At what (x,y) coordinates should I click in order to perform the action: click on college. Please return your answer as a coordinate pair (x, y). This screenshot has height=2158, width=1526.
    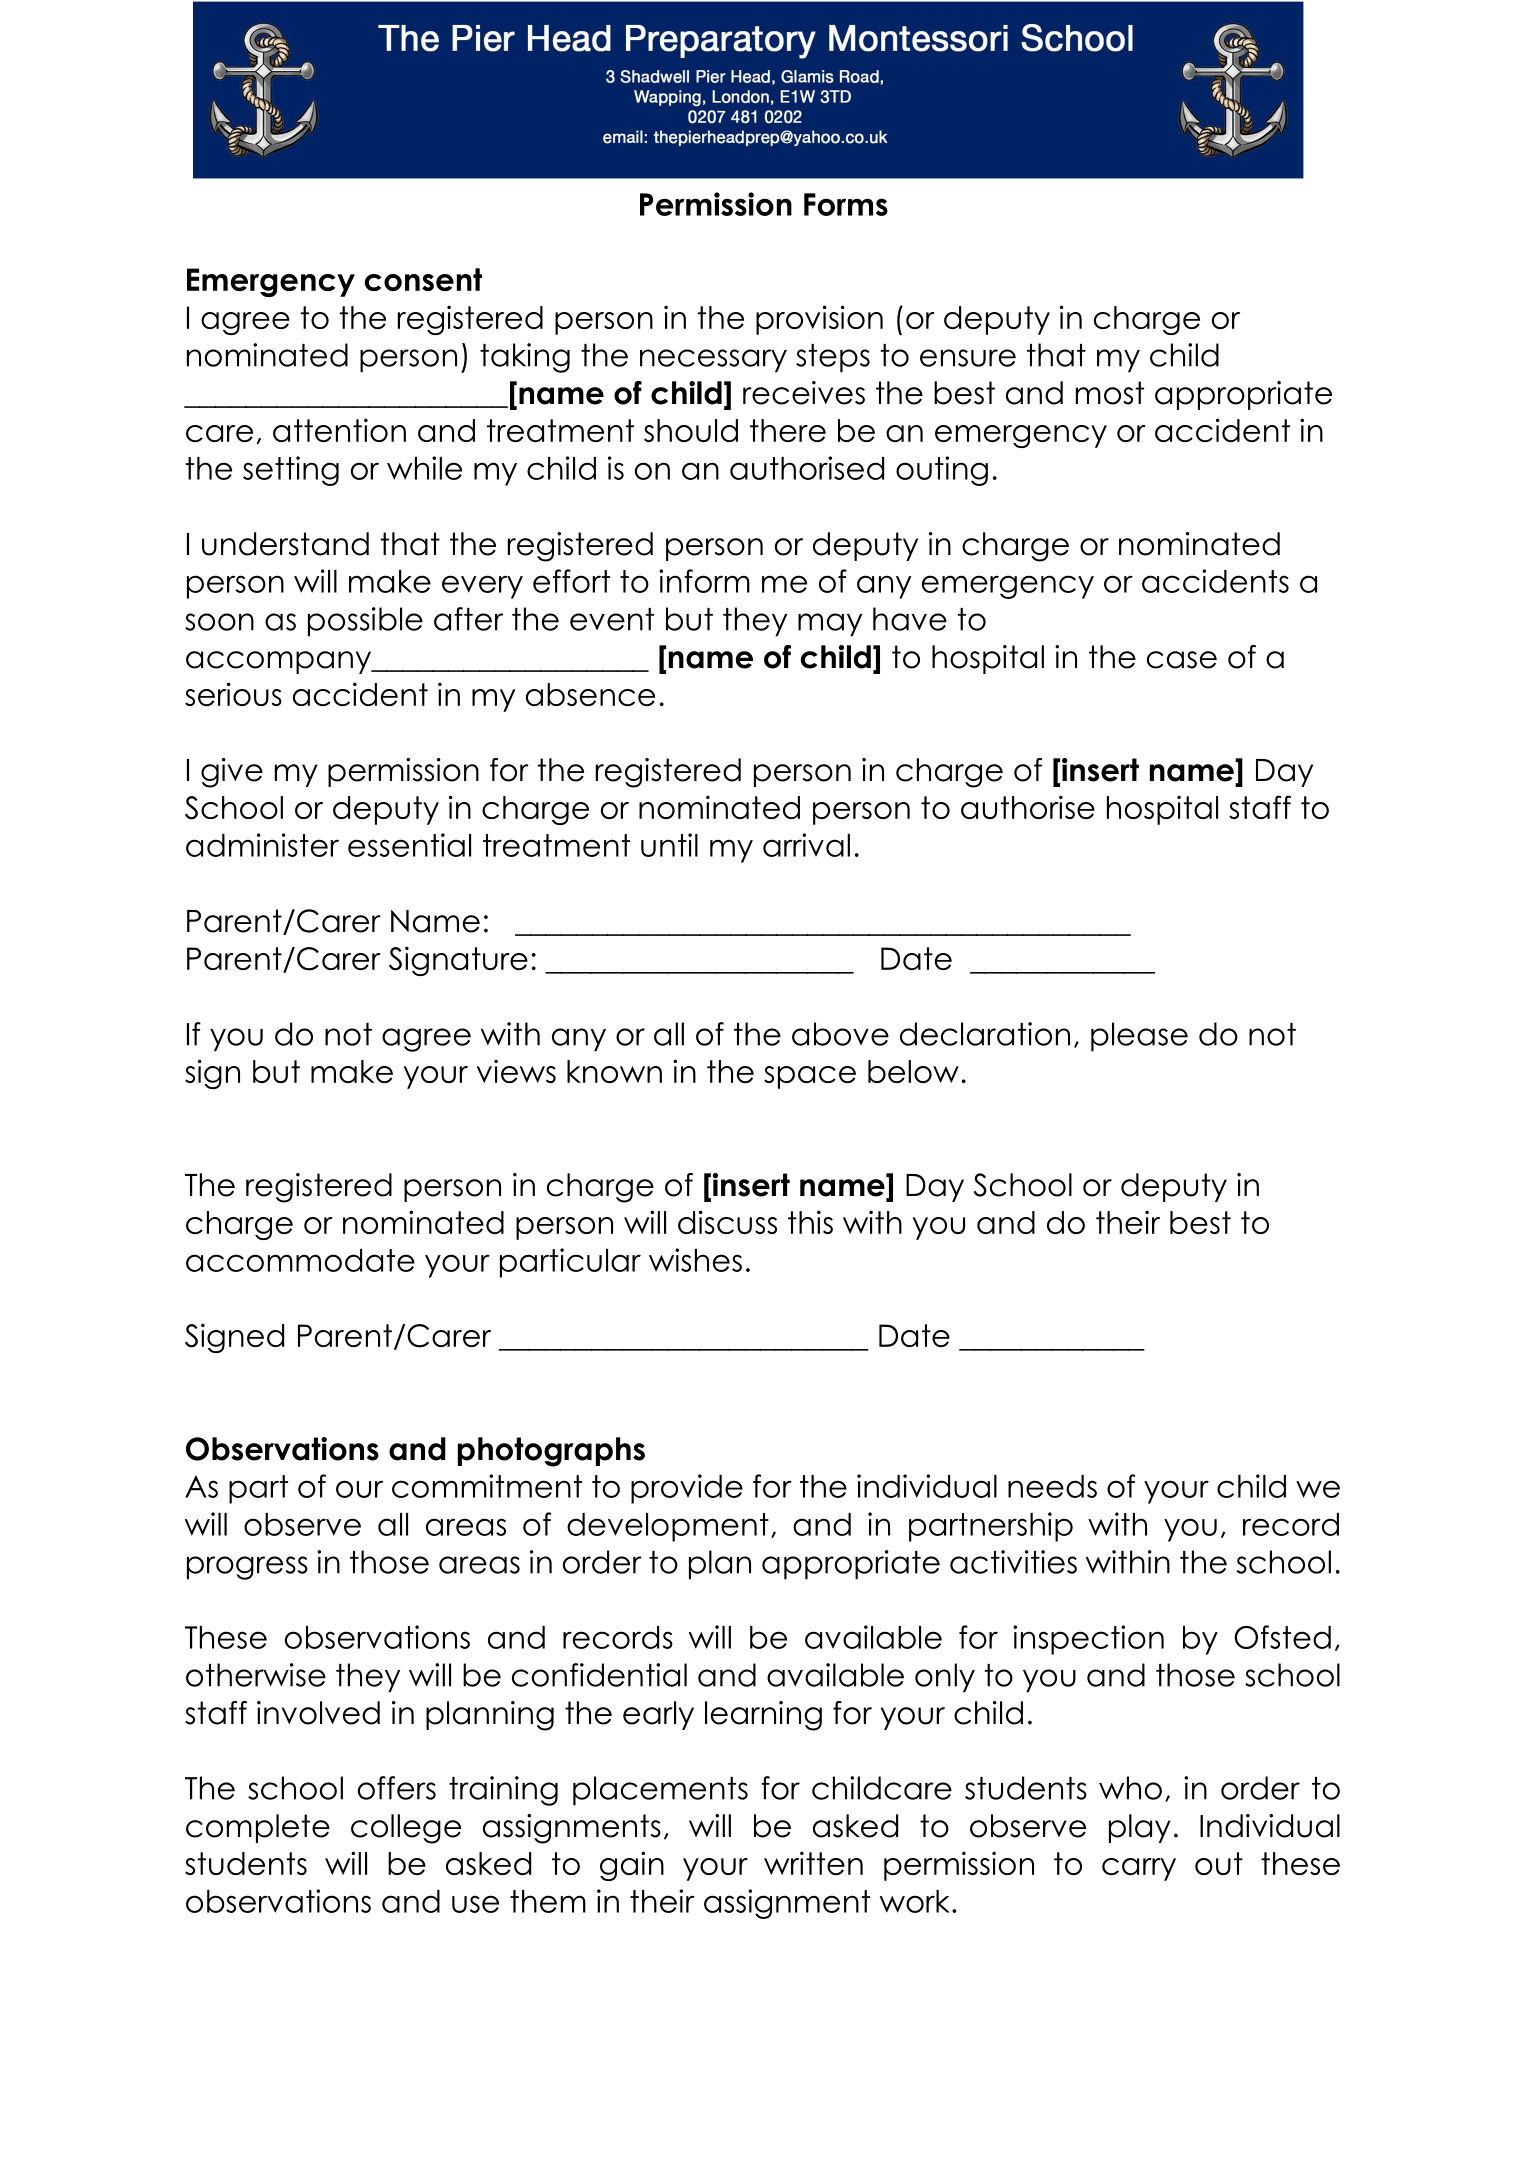
    Looking at the image, I should click on (406, 1829).
